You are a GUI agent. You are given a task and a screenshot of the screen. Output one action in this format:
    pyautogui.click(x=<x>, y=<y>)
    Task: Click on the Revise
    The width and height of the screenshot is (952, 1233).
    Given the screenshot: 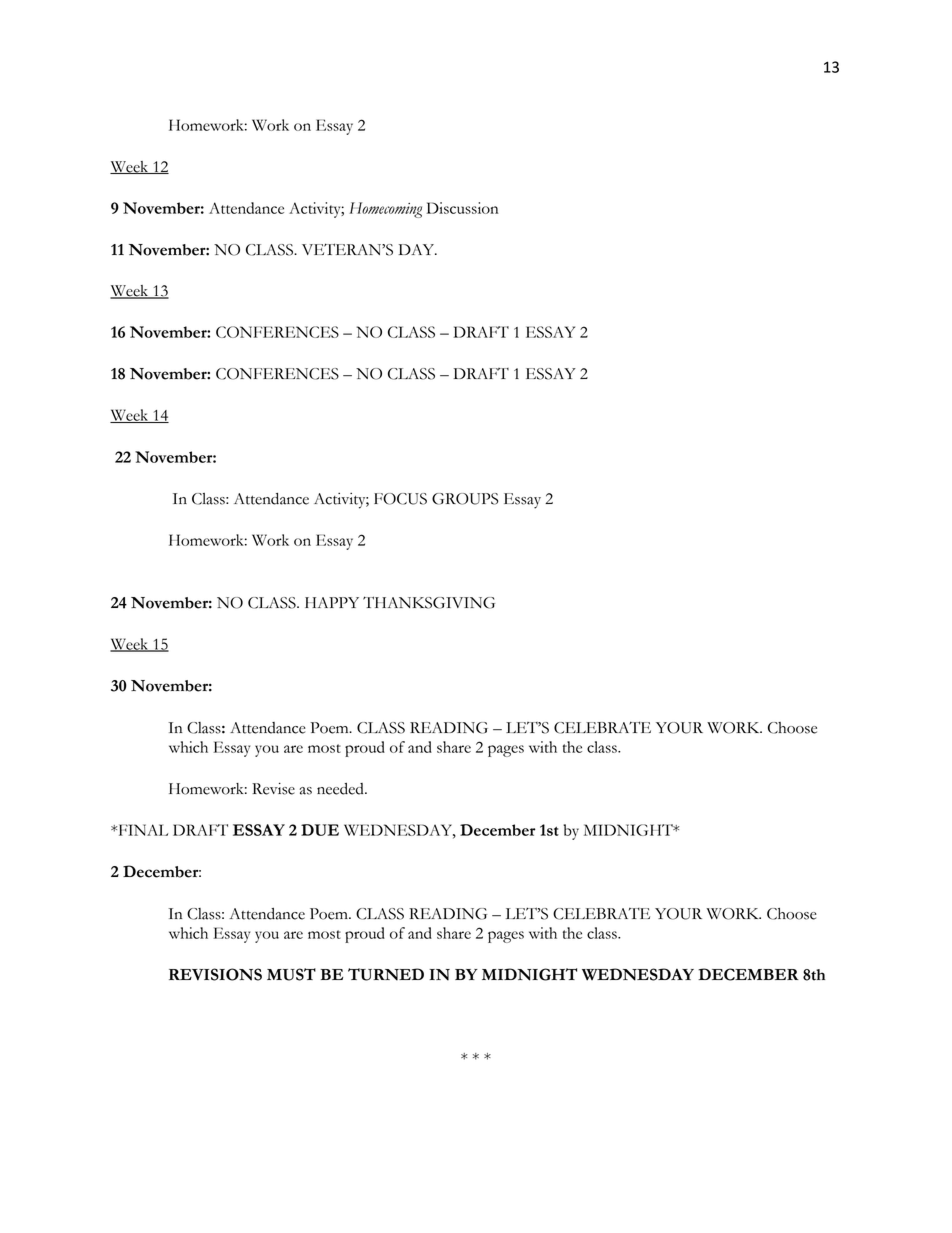 What is the action you would take?
    pyautogui.click(x=273, y=788)
